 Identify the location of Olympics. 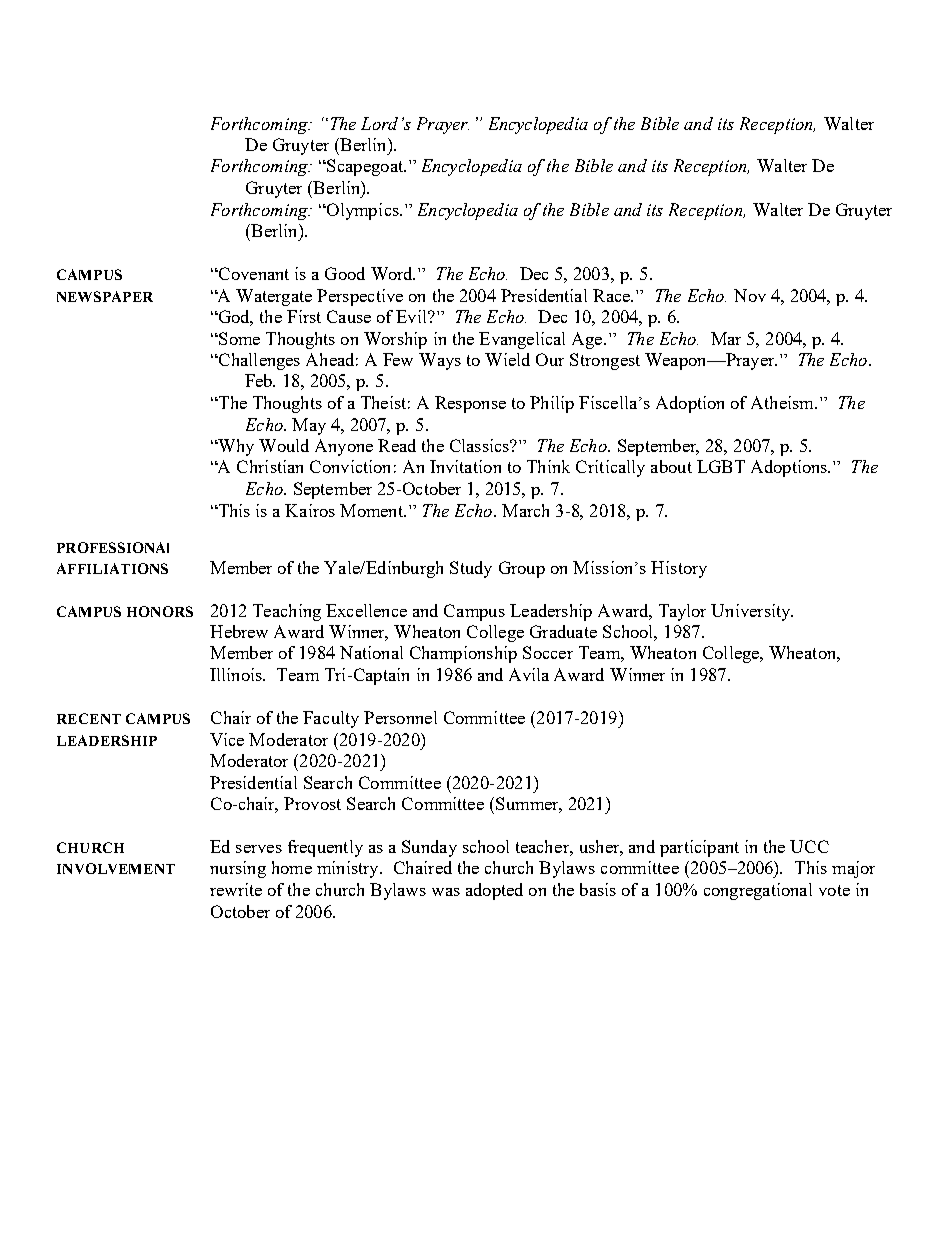
(363, 211).
